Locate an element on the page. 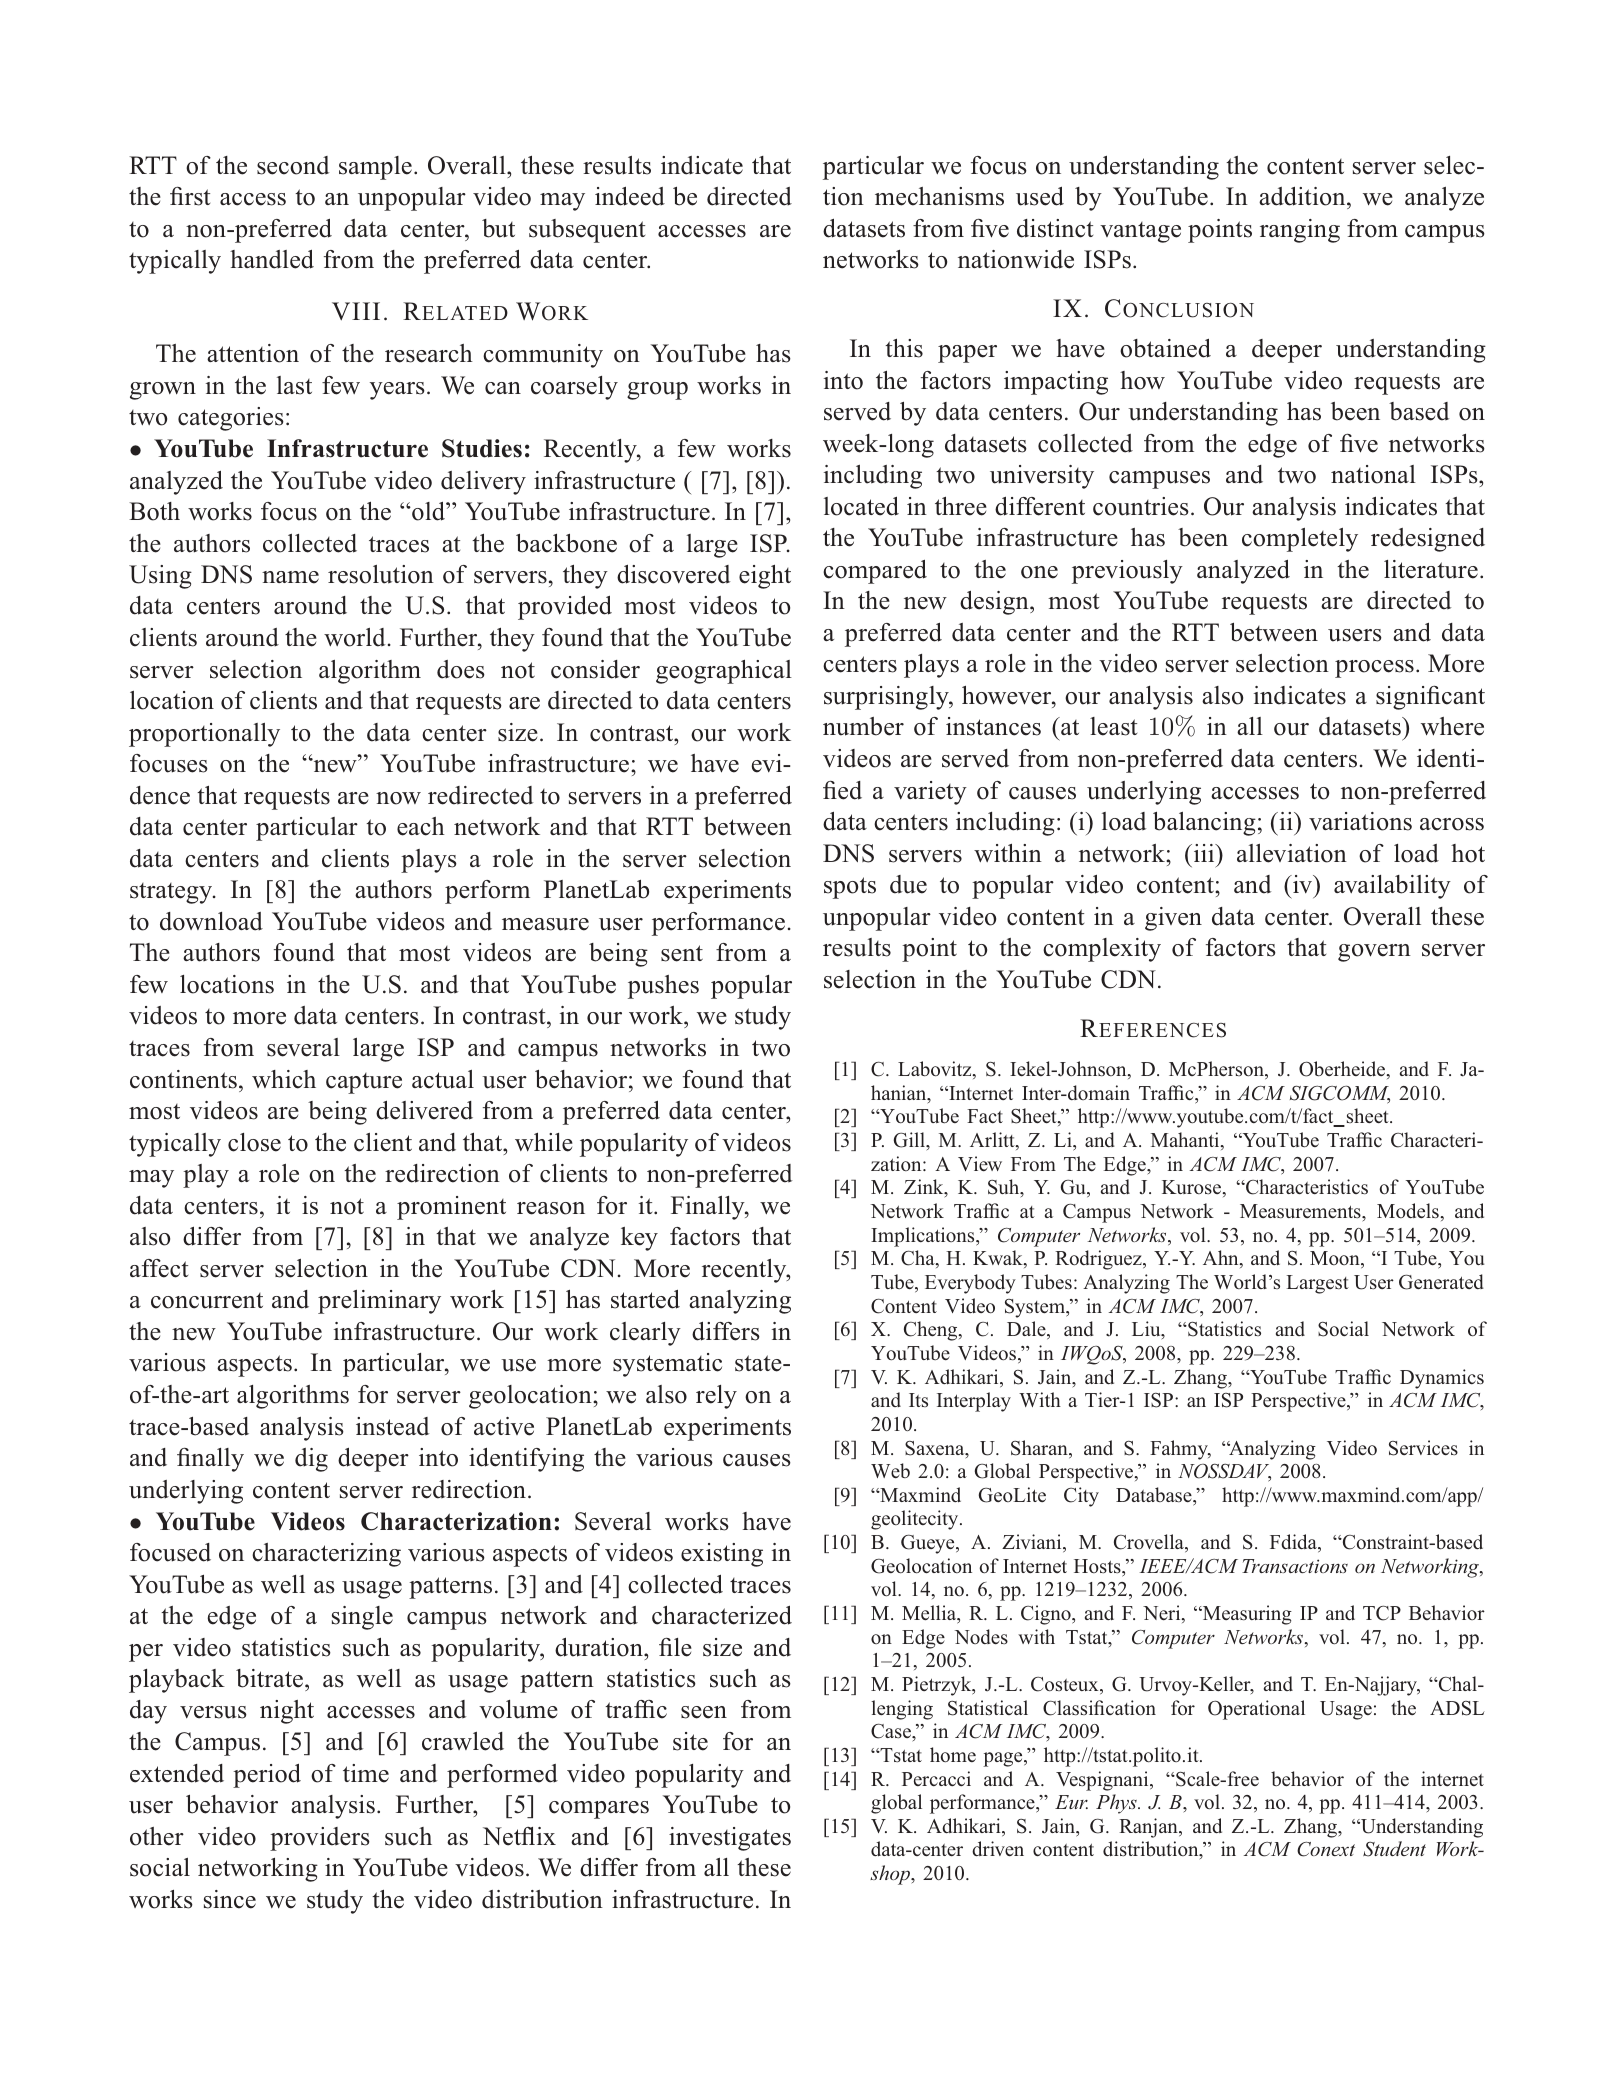  which is located at coordinates (284, 1079).
